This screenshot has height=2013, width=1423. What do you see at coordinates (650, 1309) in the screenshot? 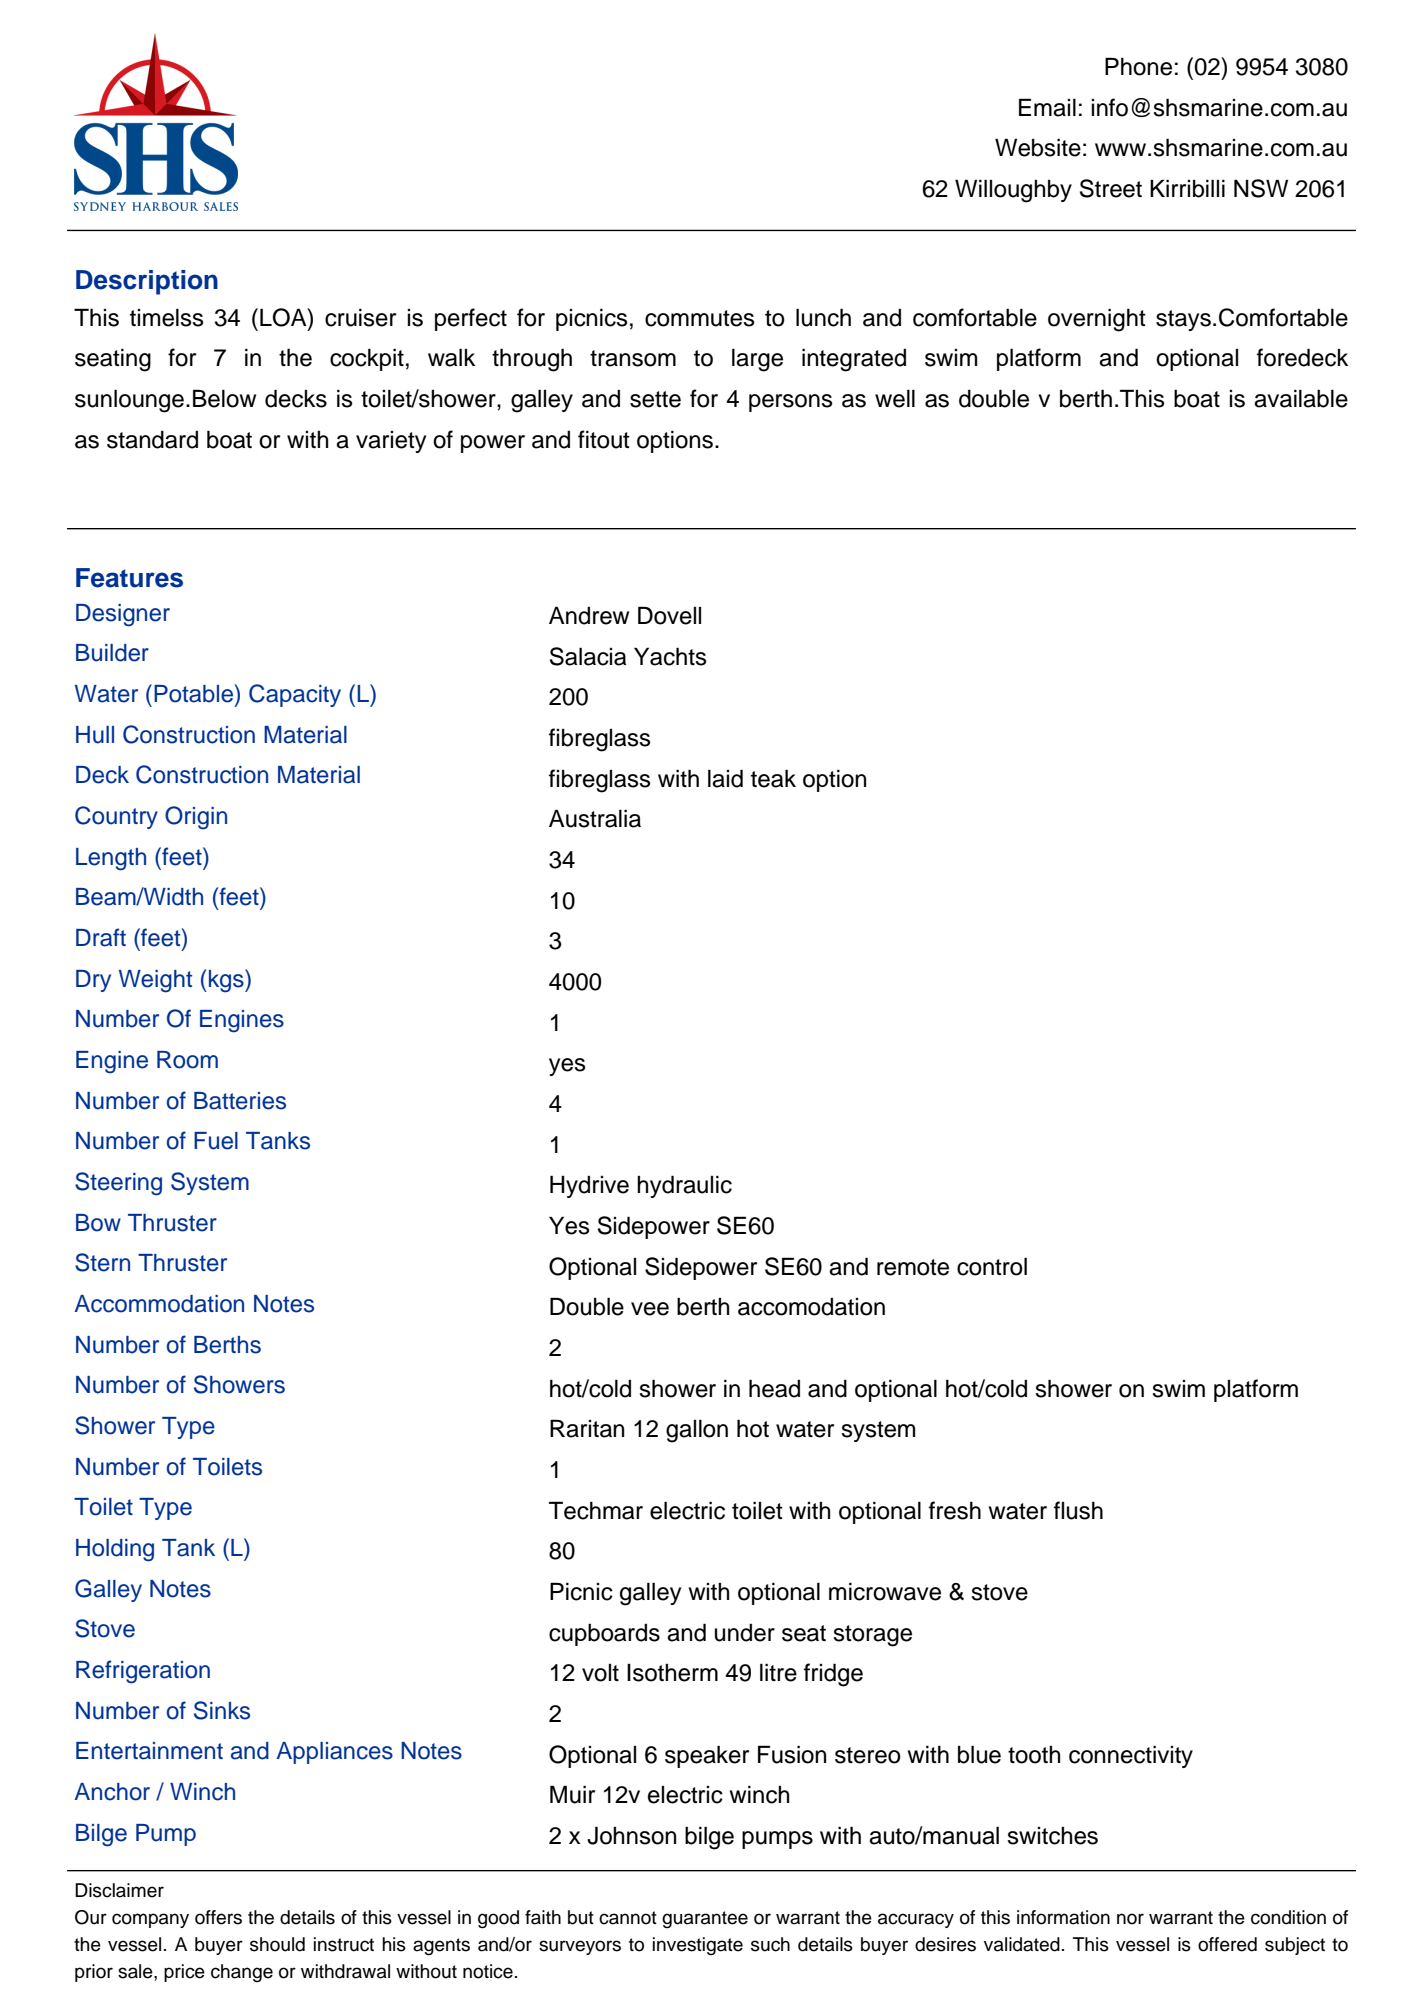
I see `vee` at bounding box center [650, 1309].
